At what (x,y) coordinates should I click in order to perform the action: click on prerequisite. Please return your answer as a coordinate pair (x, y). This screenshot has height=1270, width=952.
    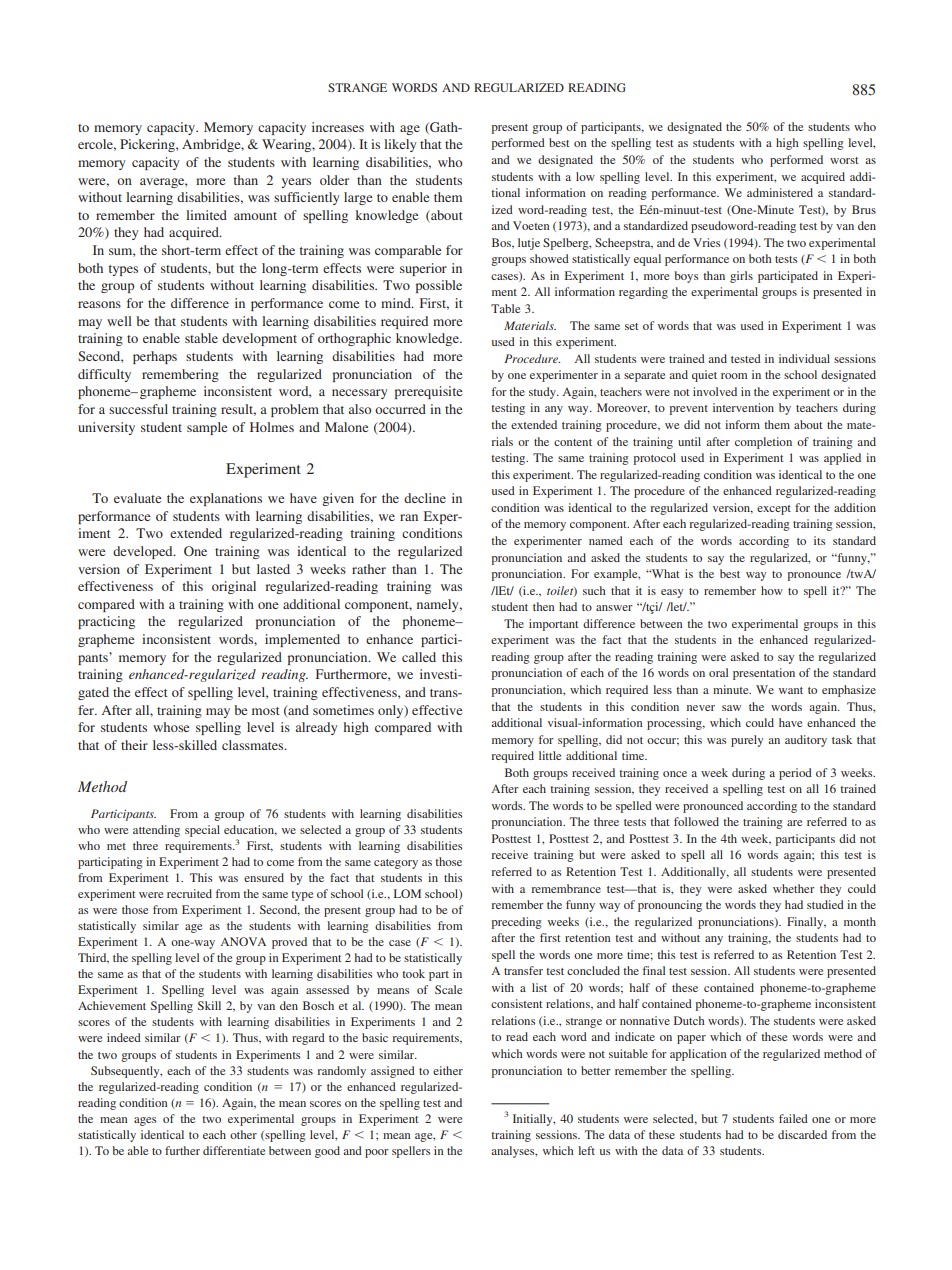
    Looking at the image, I should click on (428, 392).
